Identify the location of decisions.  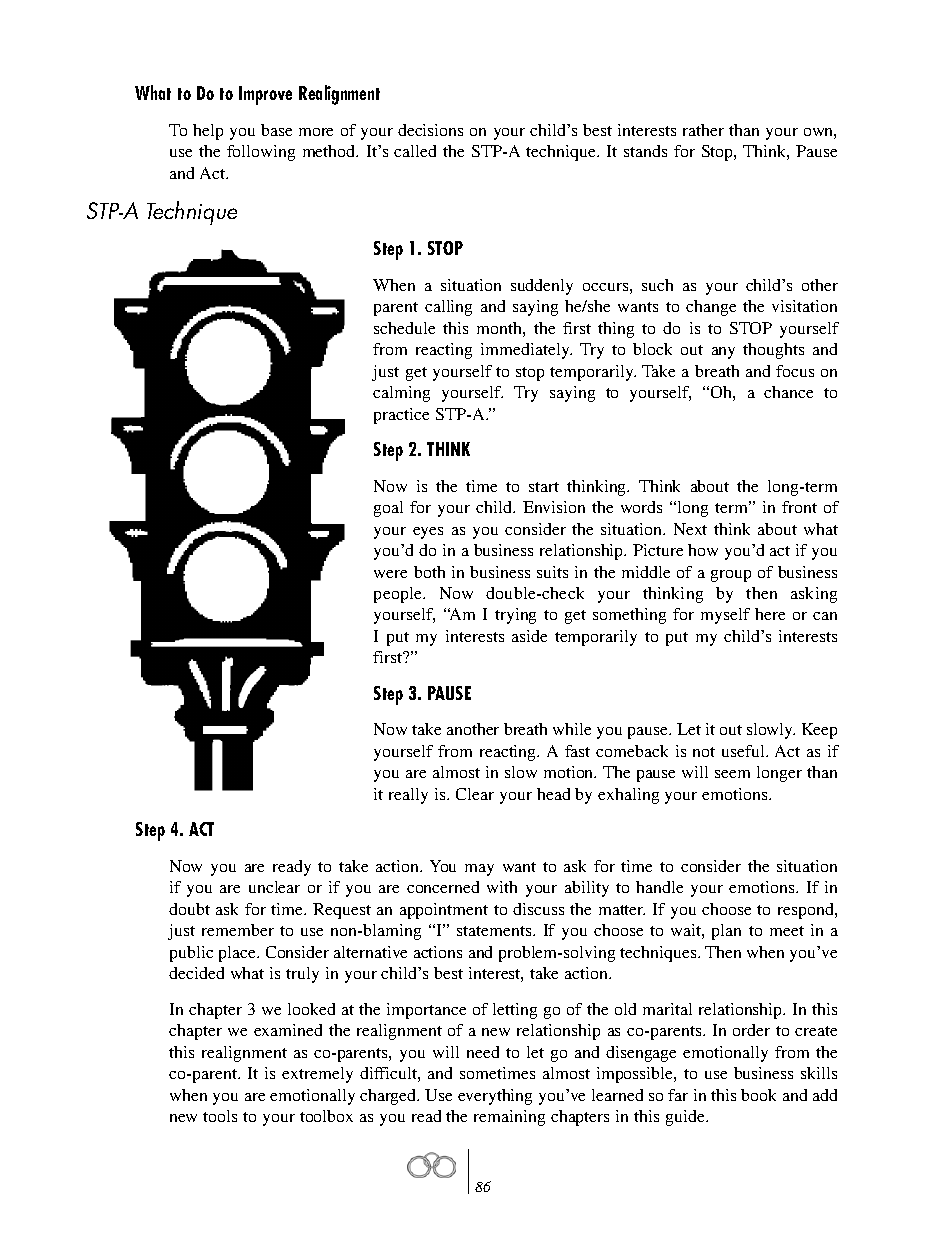
(430, 130).
